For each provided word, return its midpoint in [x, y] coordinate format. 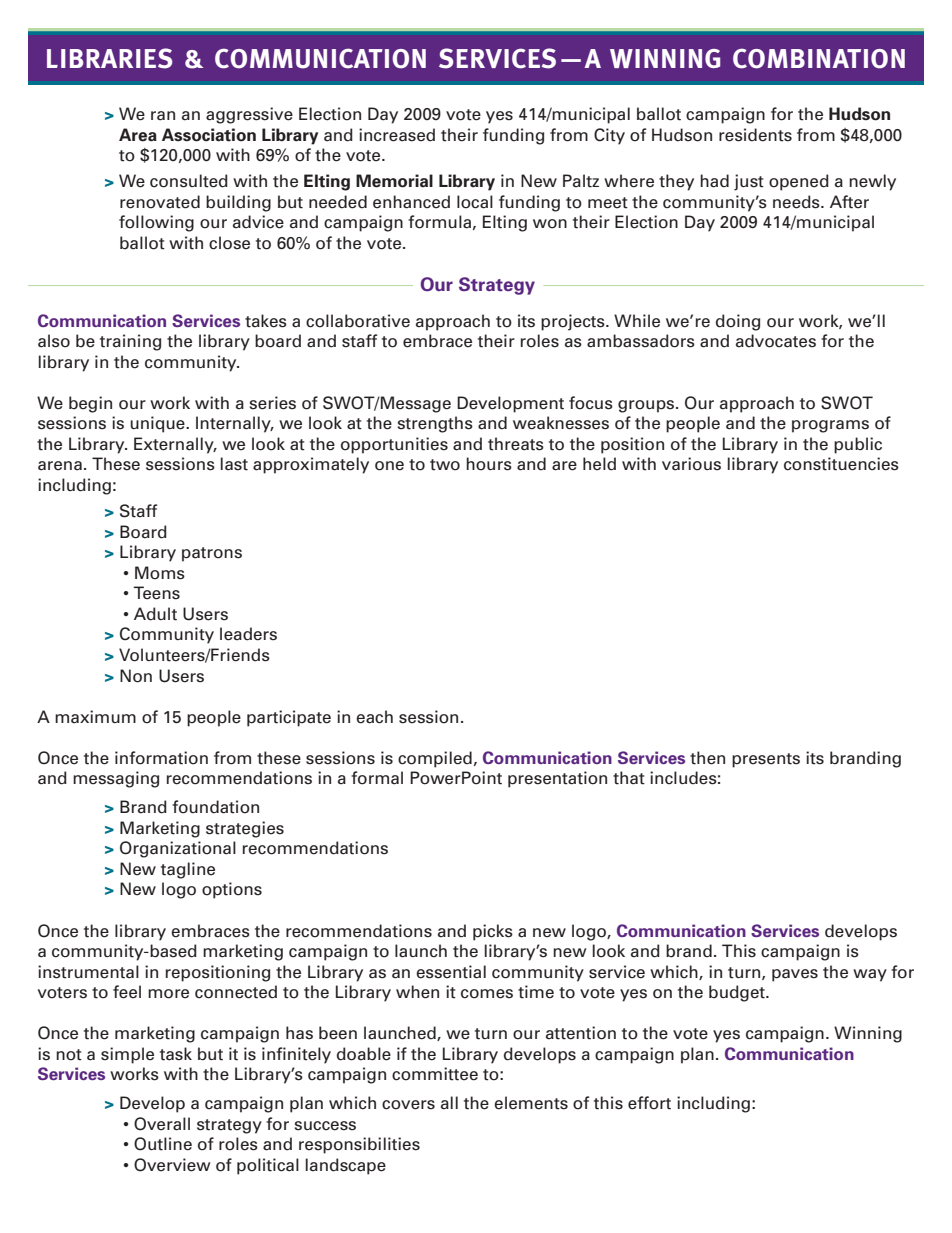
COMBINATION [819, 58]
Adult [155, 614]
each [374, 717]
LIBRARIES [109, 58]
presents [766, 760]
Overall [162, 1124]
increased [397, 135]
